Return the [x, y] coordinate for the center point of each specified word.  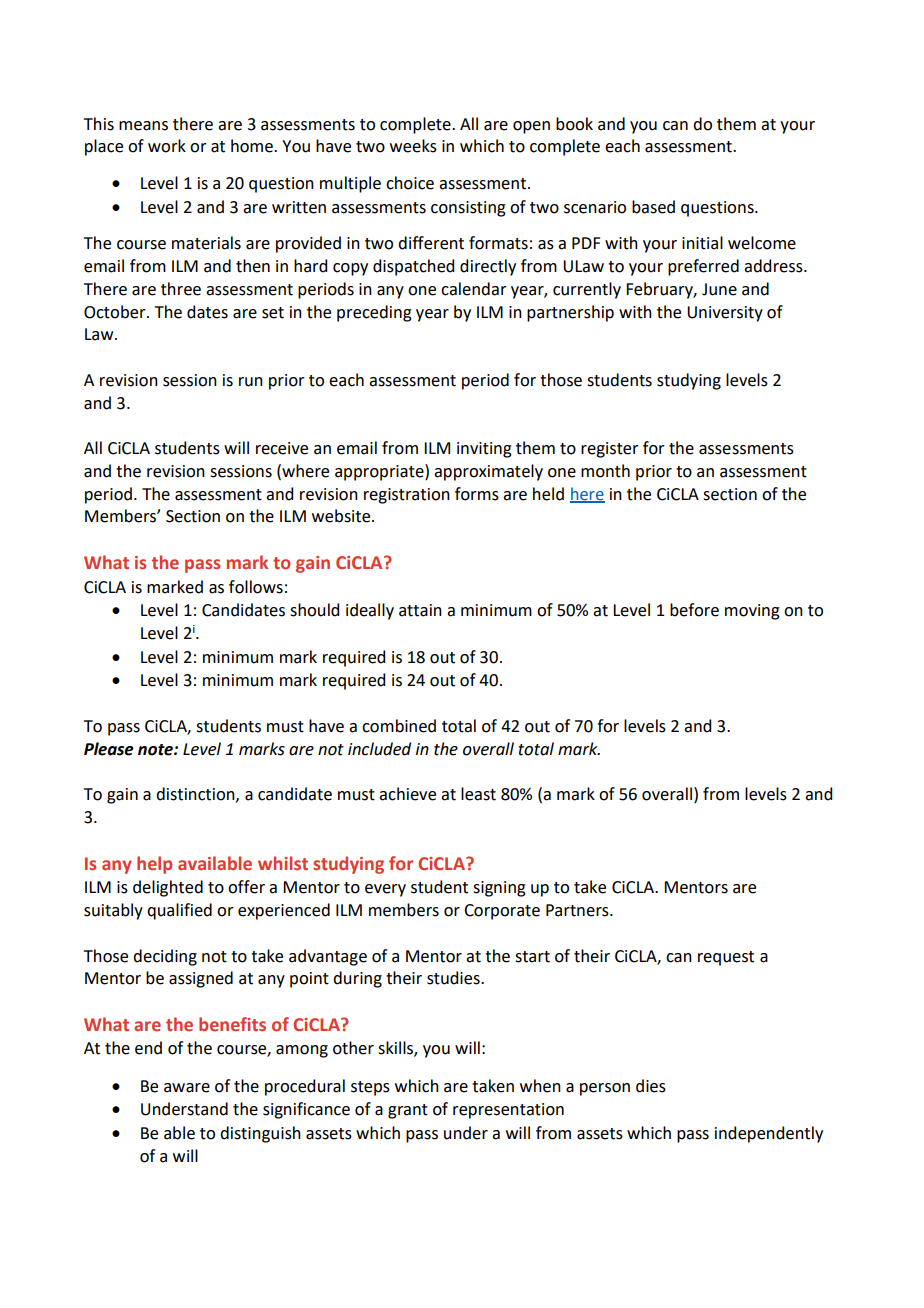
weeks [413, 146]
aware [187, 1088]
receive [282, 448]
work [167, 146]
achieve [407, 794]
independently [769, 1134]
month [605, 471]
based [653, 207]
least [478, 794]
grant [408, 1111]
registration [407, 496]
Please [109, 749]
